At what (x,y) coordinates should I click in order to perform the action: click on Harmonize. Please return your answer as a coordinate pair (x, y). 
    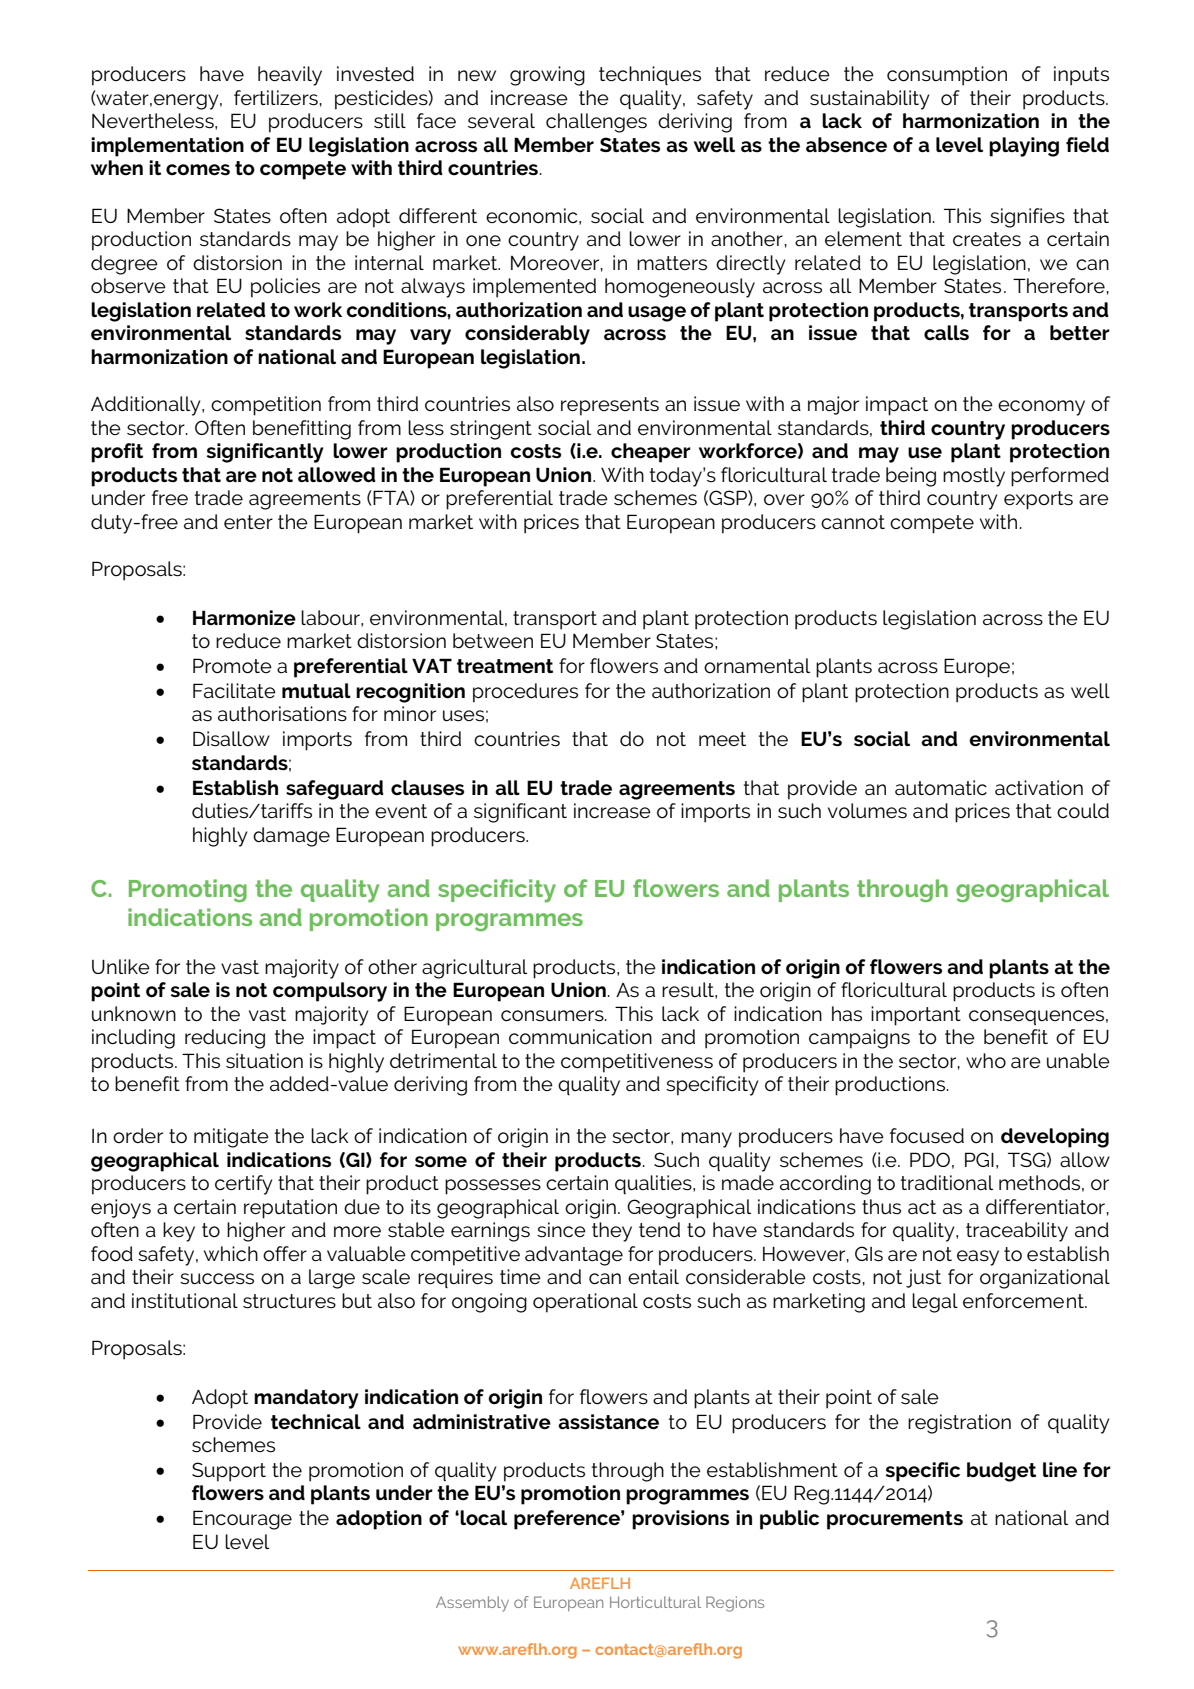
    Looking at the image, I should click on (244, 618).
